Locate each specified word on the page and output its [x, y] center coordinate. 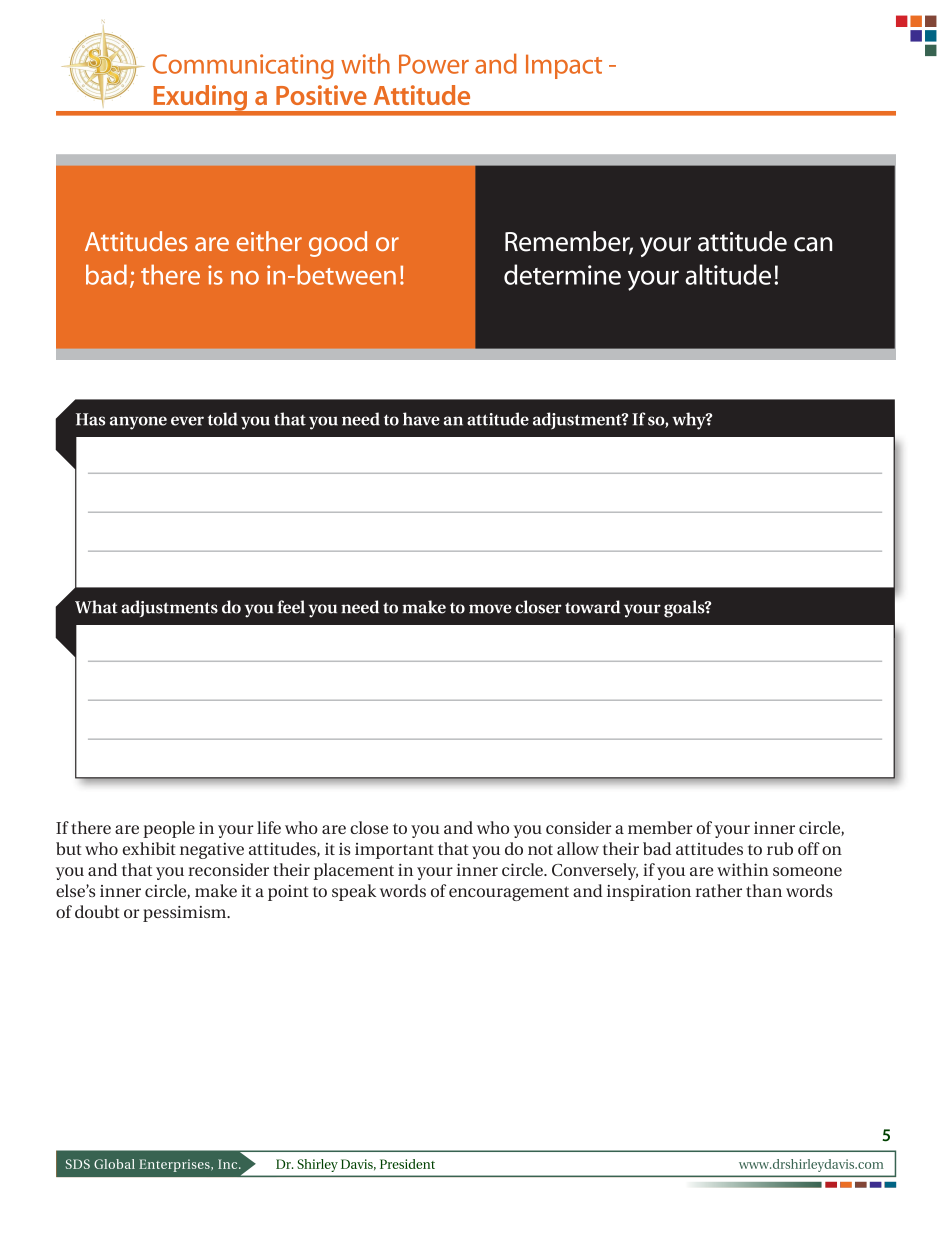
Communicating [243, 66]
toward [592, 607]
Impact [564, 66]
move [490, 609]
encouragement [509, 893]
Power [434, 64]
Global [114, 1164]
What [96, 607]
